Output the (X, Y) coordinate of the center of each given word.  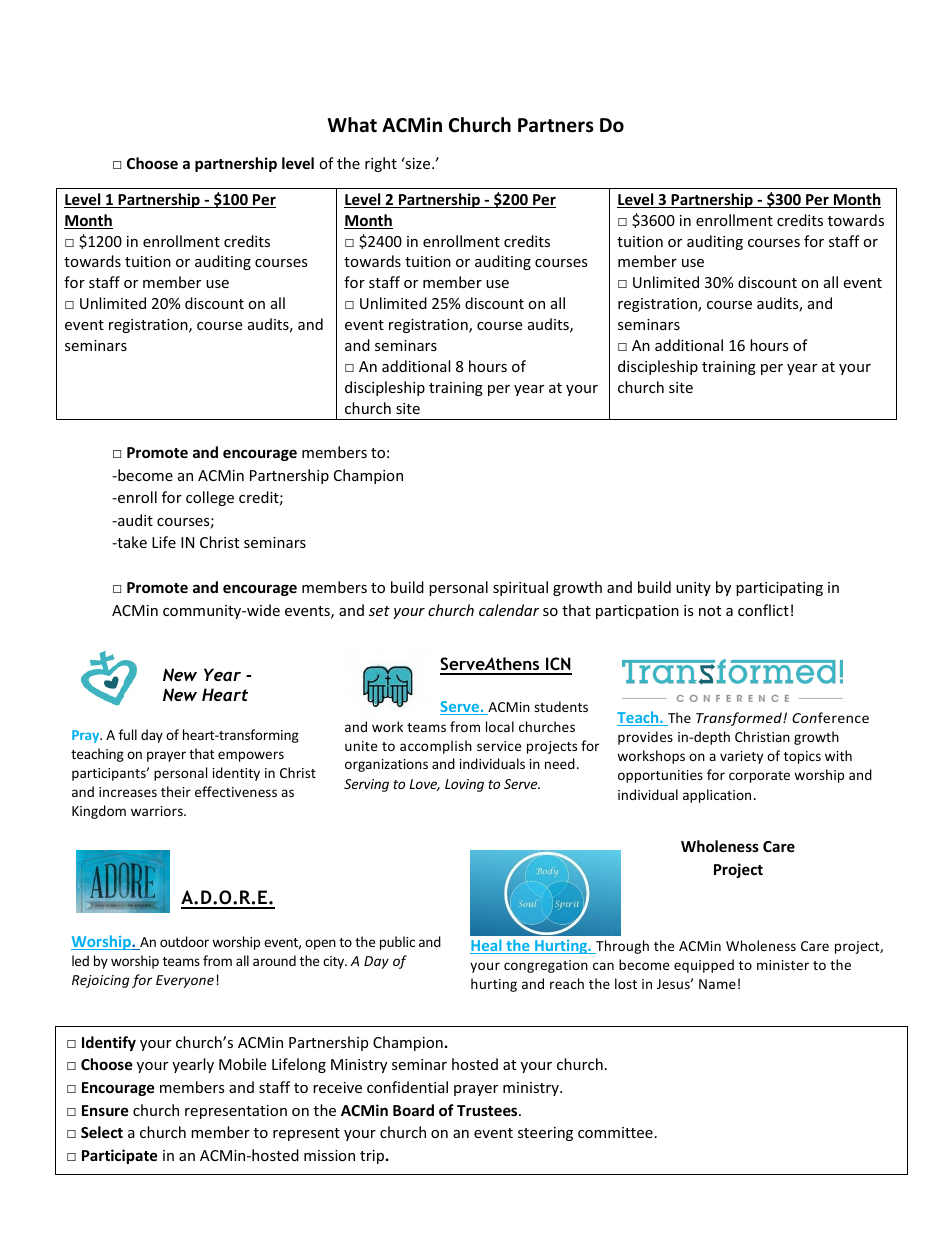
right (381, 164)
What (352, 125)
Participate (120, 1156)
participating (779, 589)
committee (615, 1132)
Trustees (488, 1110)
